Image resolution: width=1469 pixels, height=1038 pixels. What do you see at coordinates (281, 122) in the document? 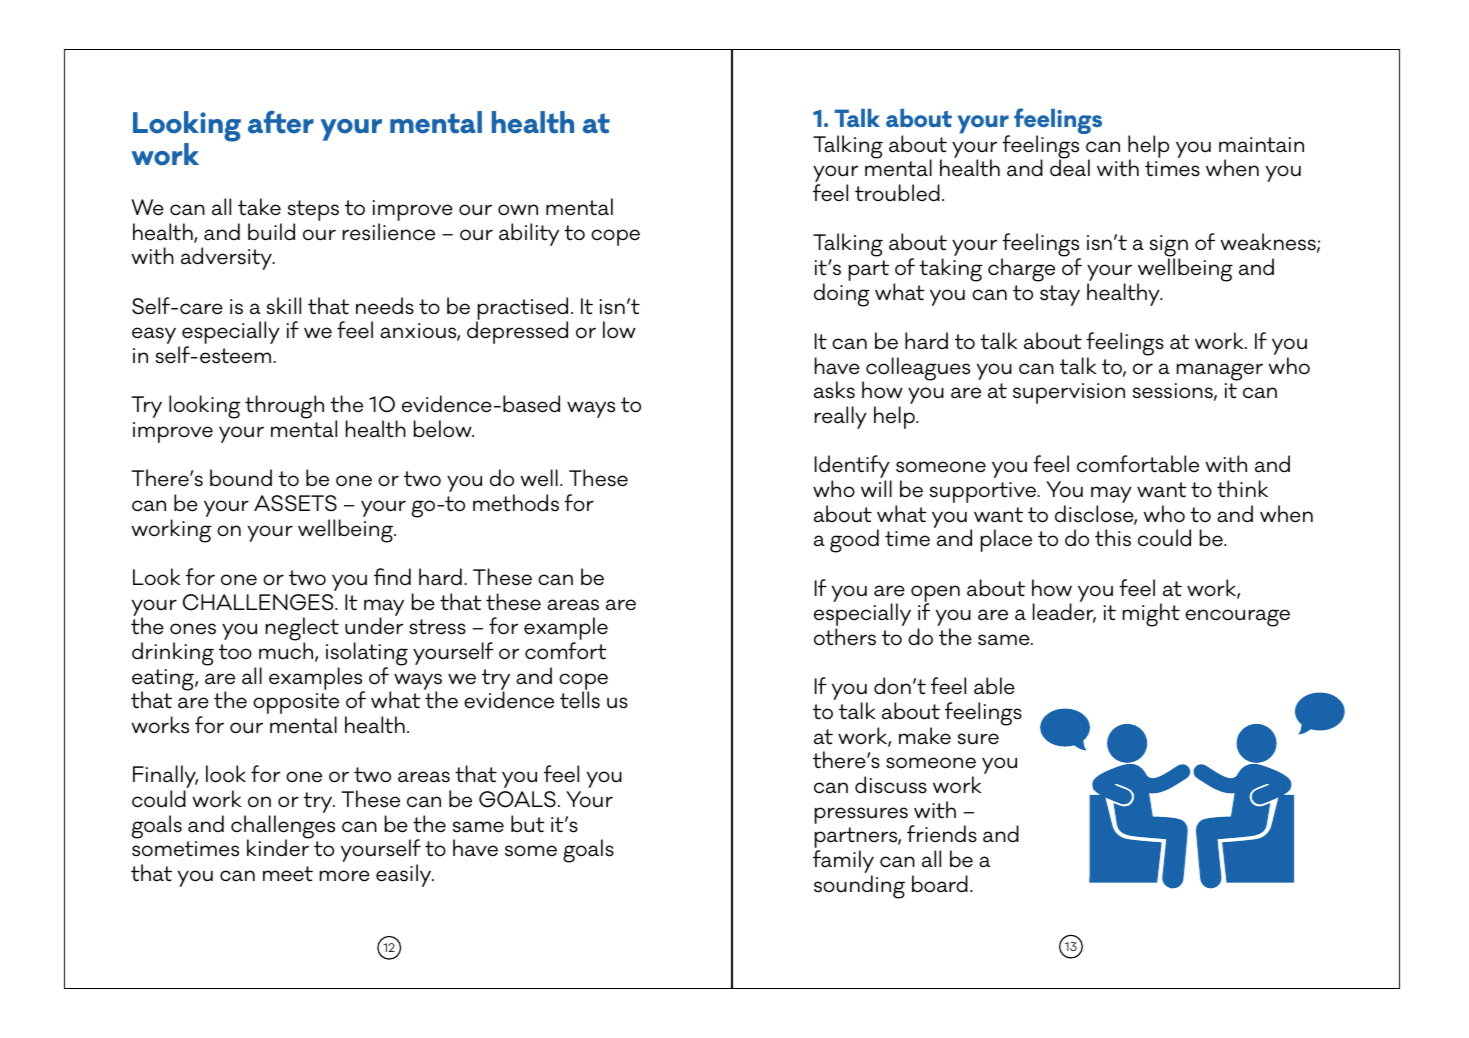
I see `after` at bounding box center [281, 122].
